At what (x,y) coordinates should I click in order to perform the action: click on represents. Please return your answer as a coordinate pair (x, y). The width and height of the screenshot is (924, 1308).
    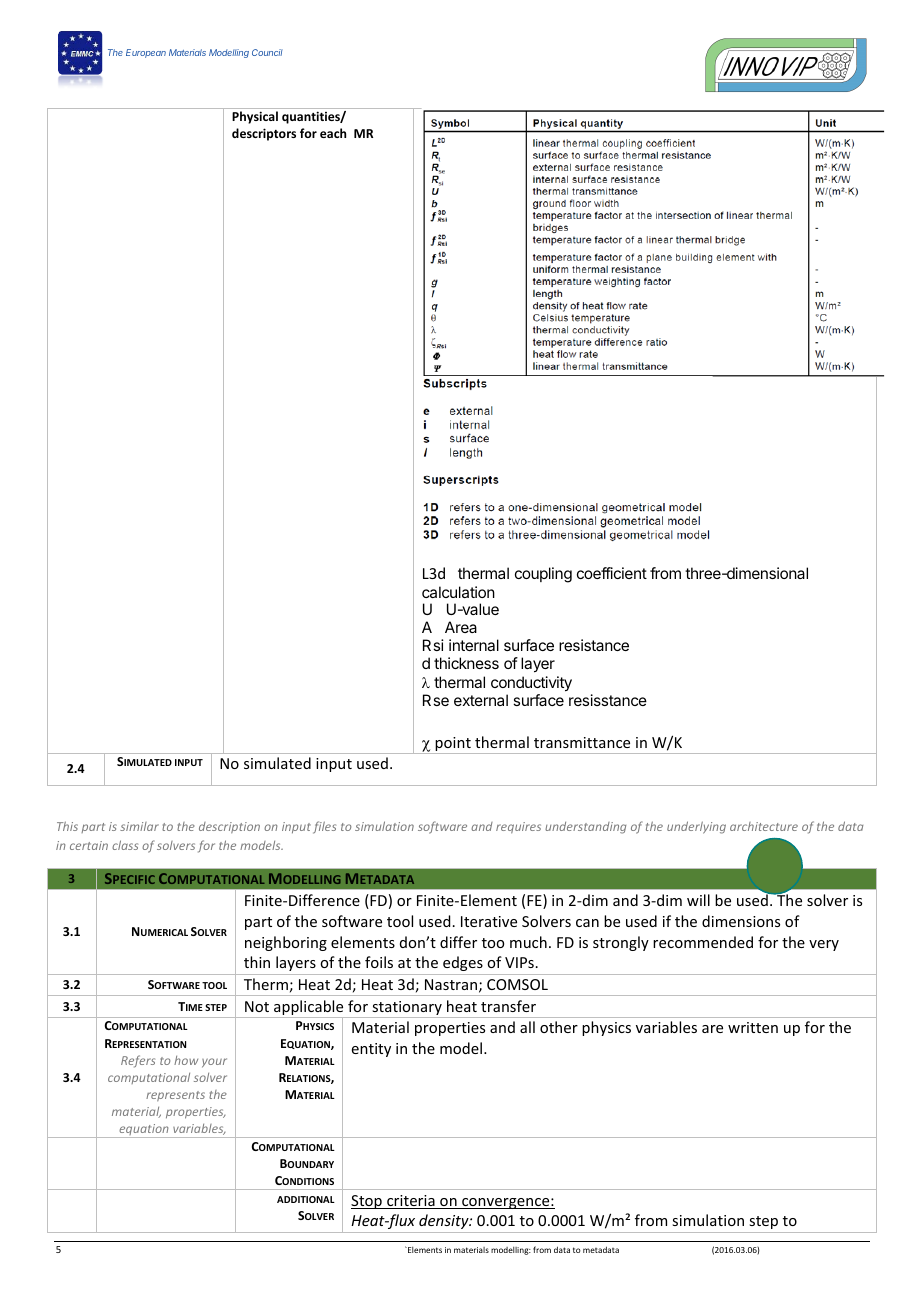
    Looking at the image, I should click on (175, 1096).
